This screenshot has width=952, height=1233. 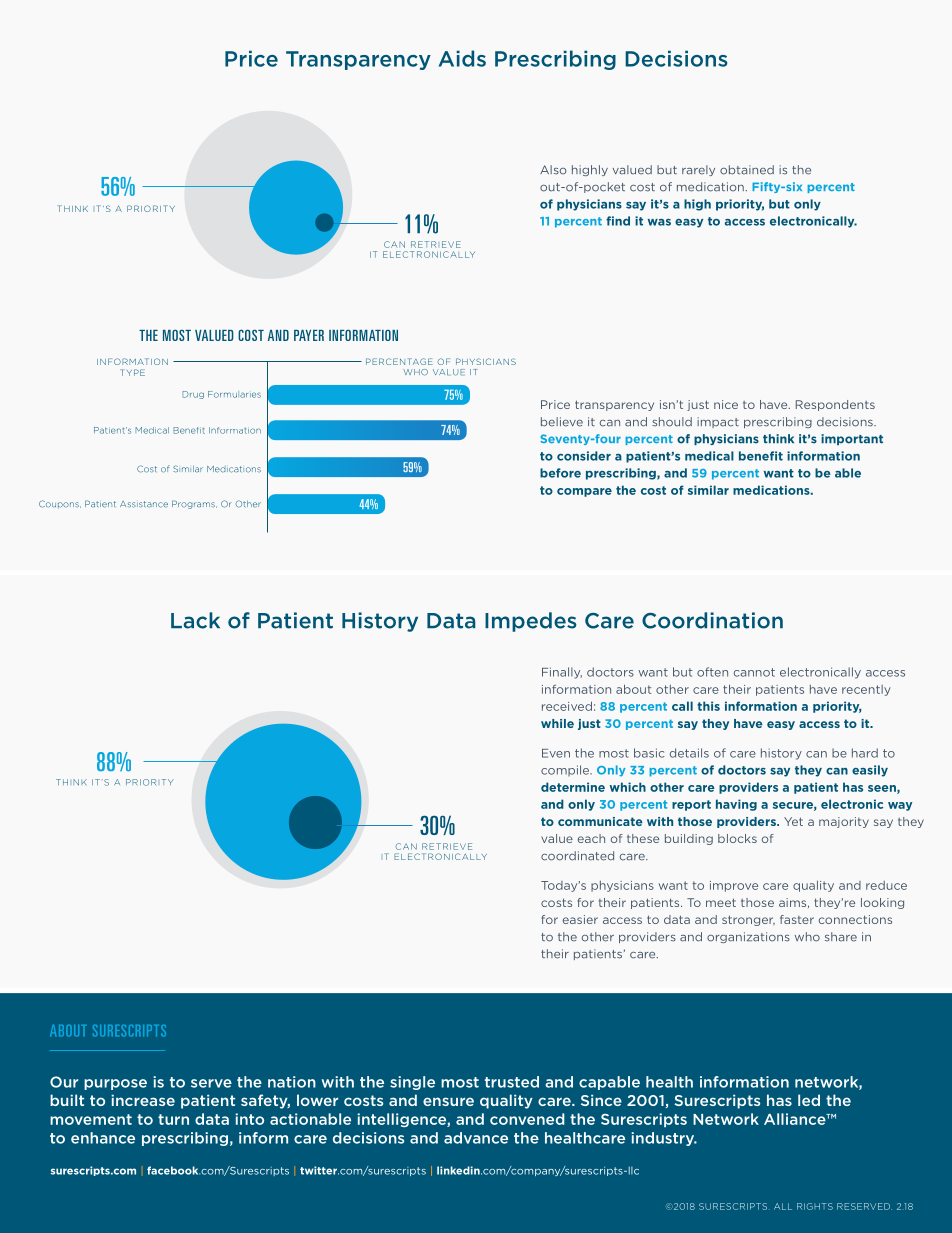 I want to click on Impedes, so click(x=531, y=622).
